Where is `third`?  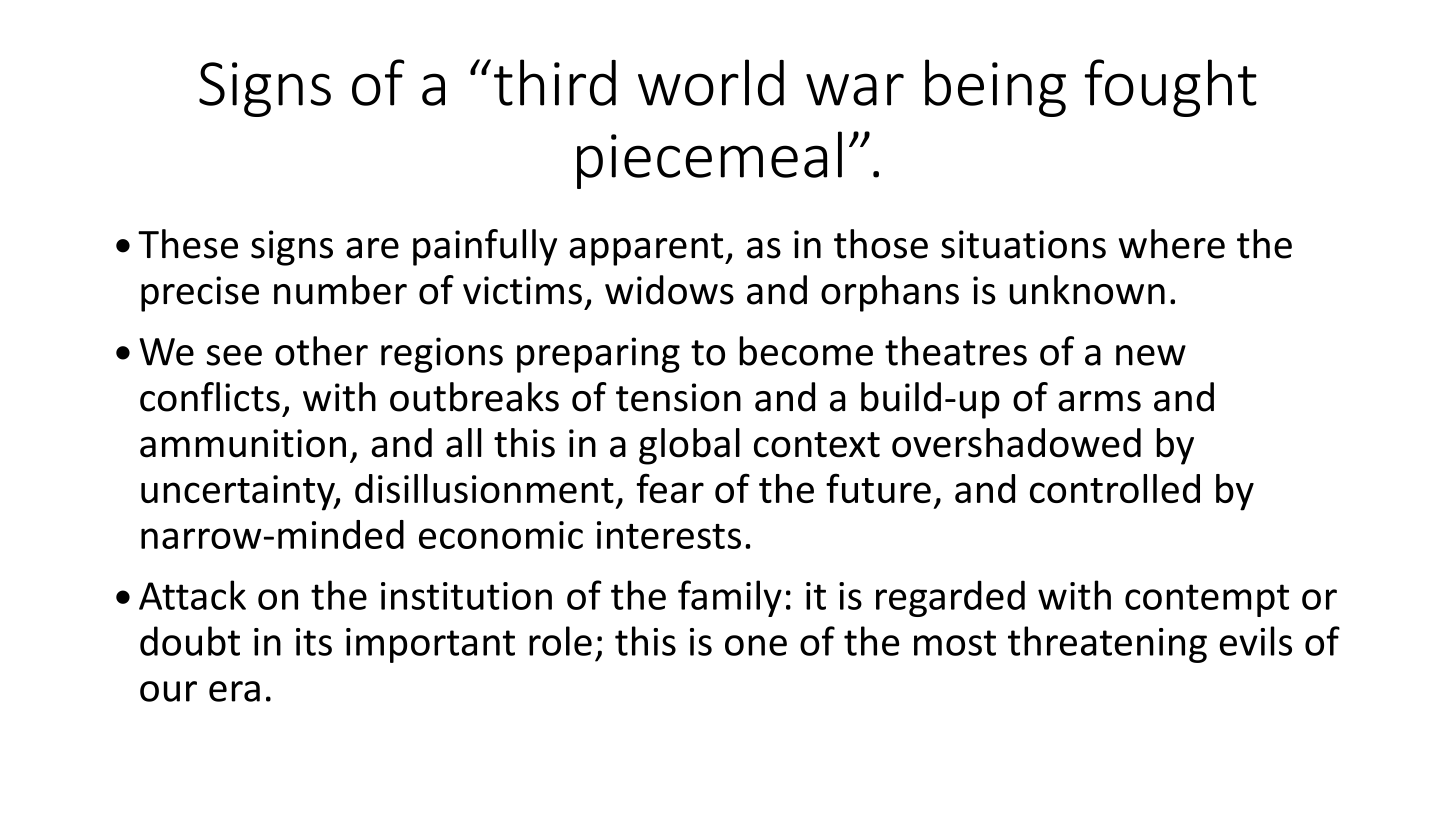 third is located at coordinates (555, 82).
